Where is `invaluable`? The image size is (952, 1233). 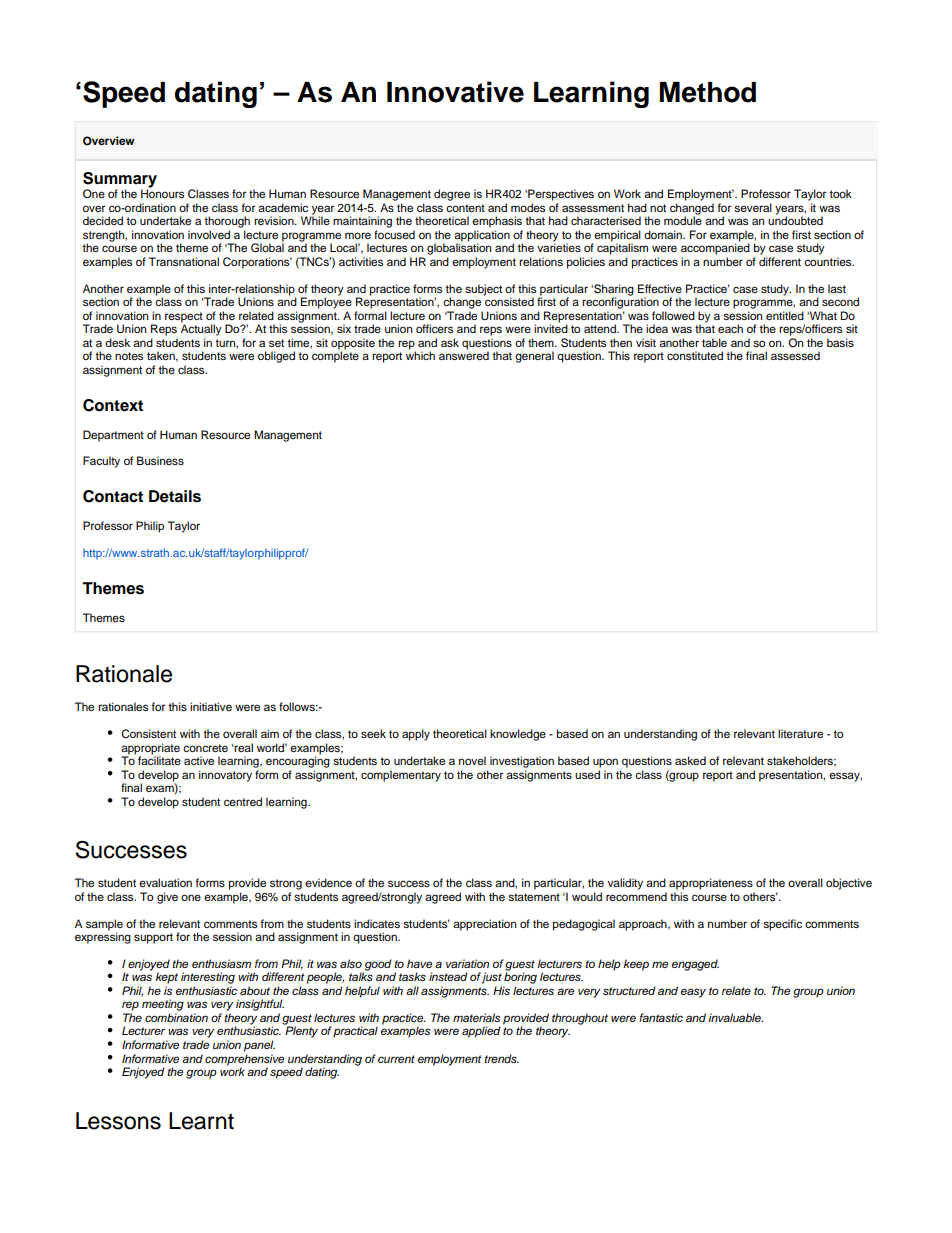
invaluable is located at coordinates (735, 1017).
